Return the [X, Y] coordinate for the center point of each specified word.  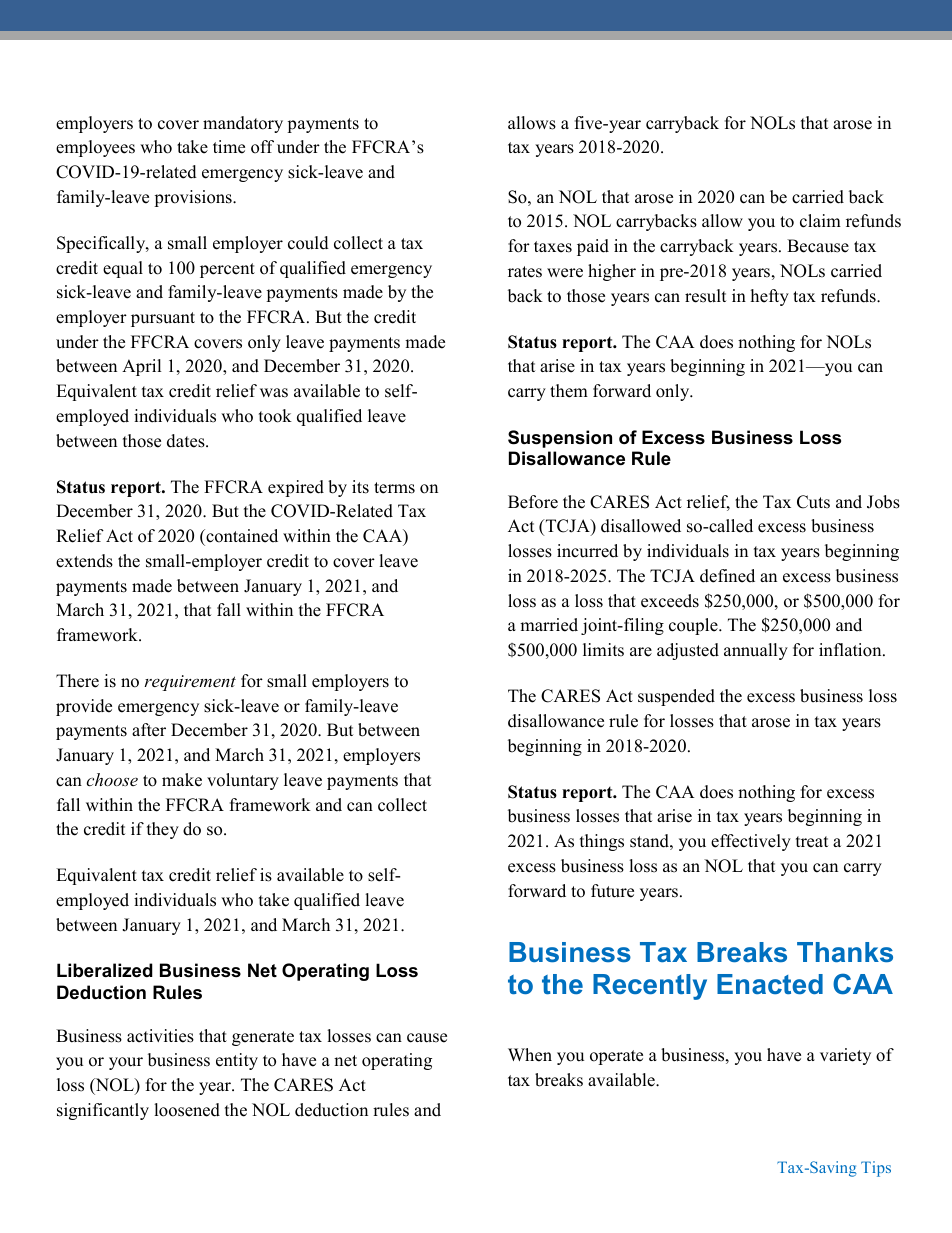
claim [820, 221]
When [530, 1055]
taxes [553, 247]
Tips [876, 1169]
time [229, 147]
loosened [187, 1110]
